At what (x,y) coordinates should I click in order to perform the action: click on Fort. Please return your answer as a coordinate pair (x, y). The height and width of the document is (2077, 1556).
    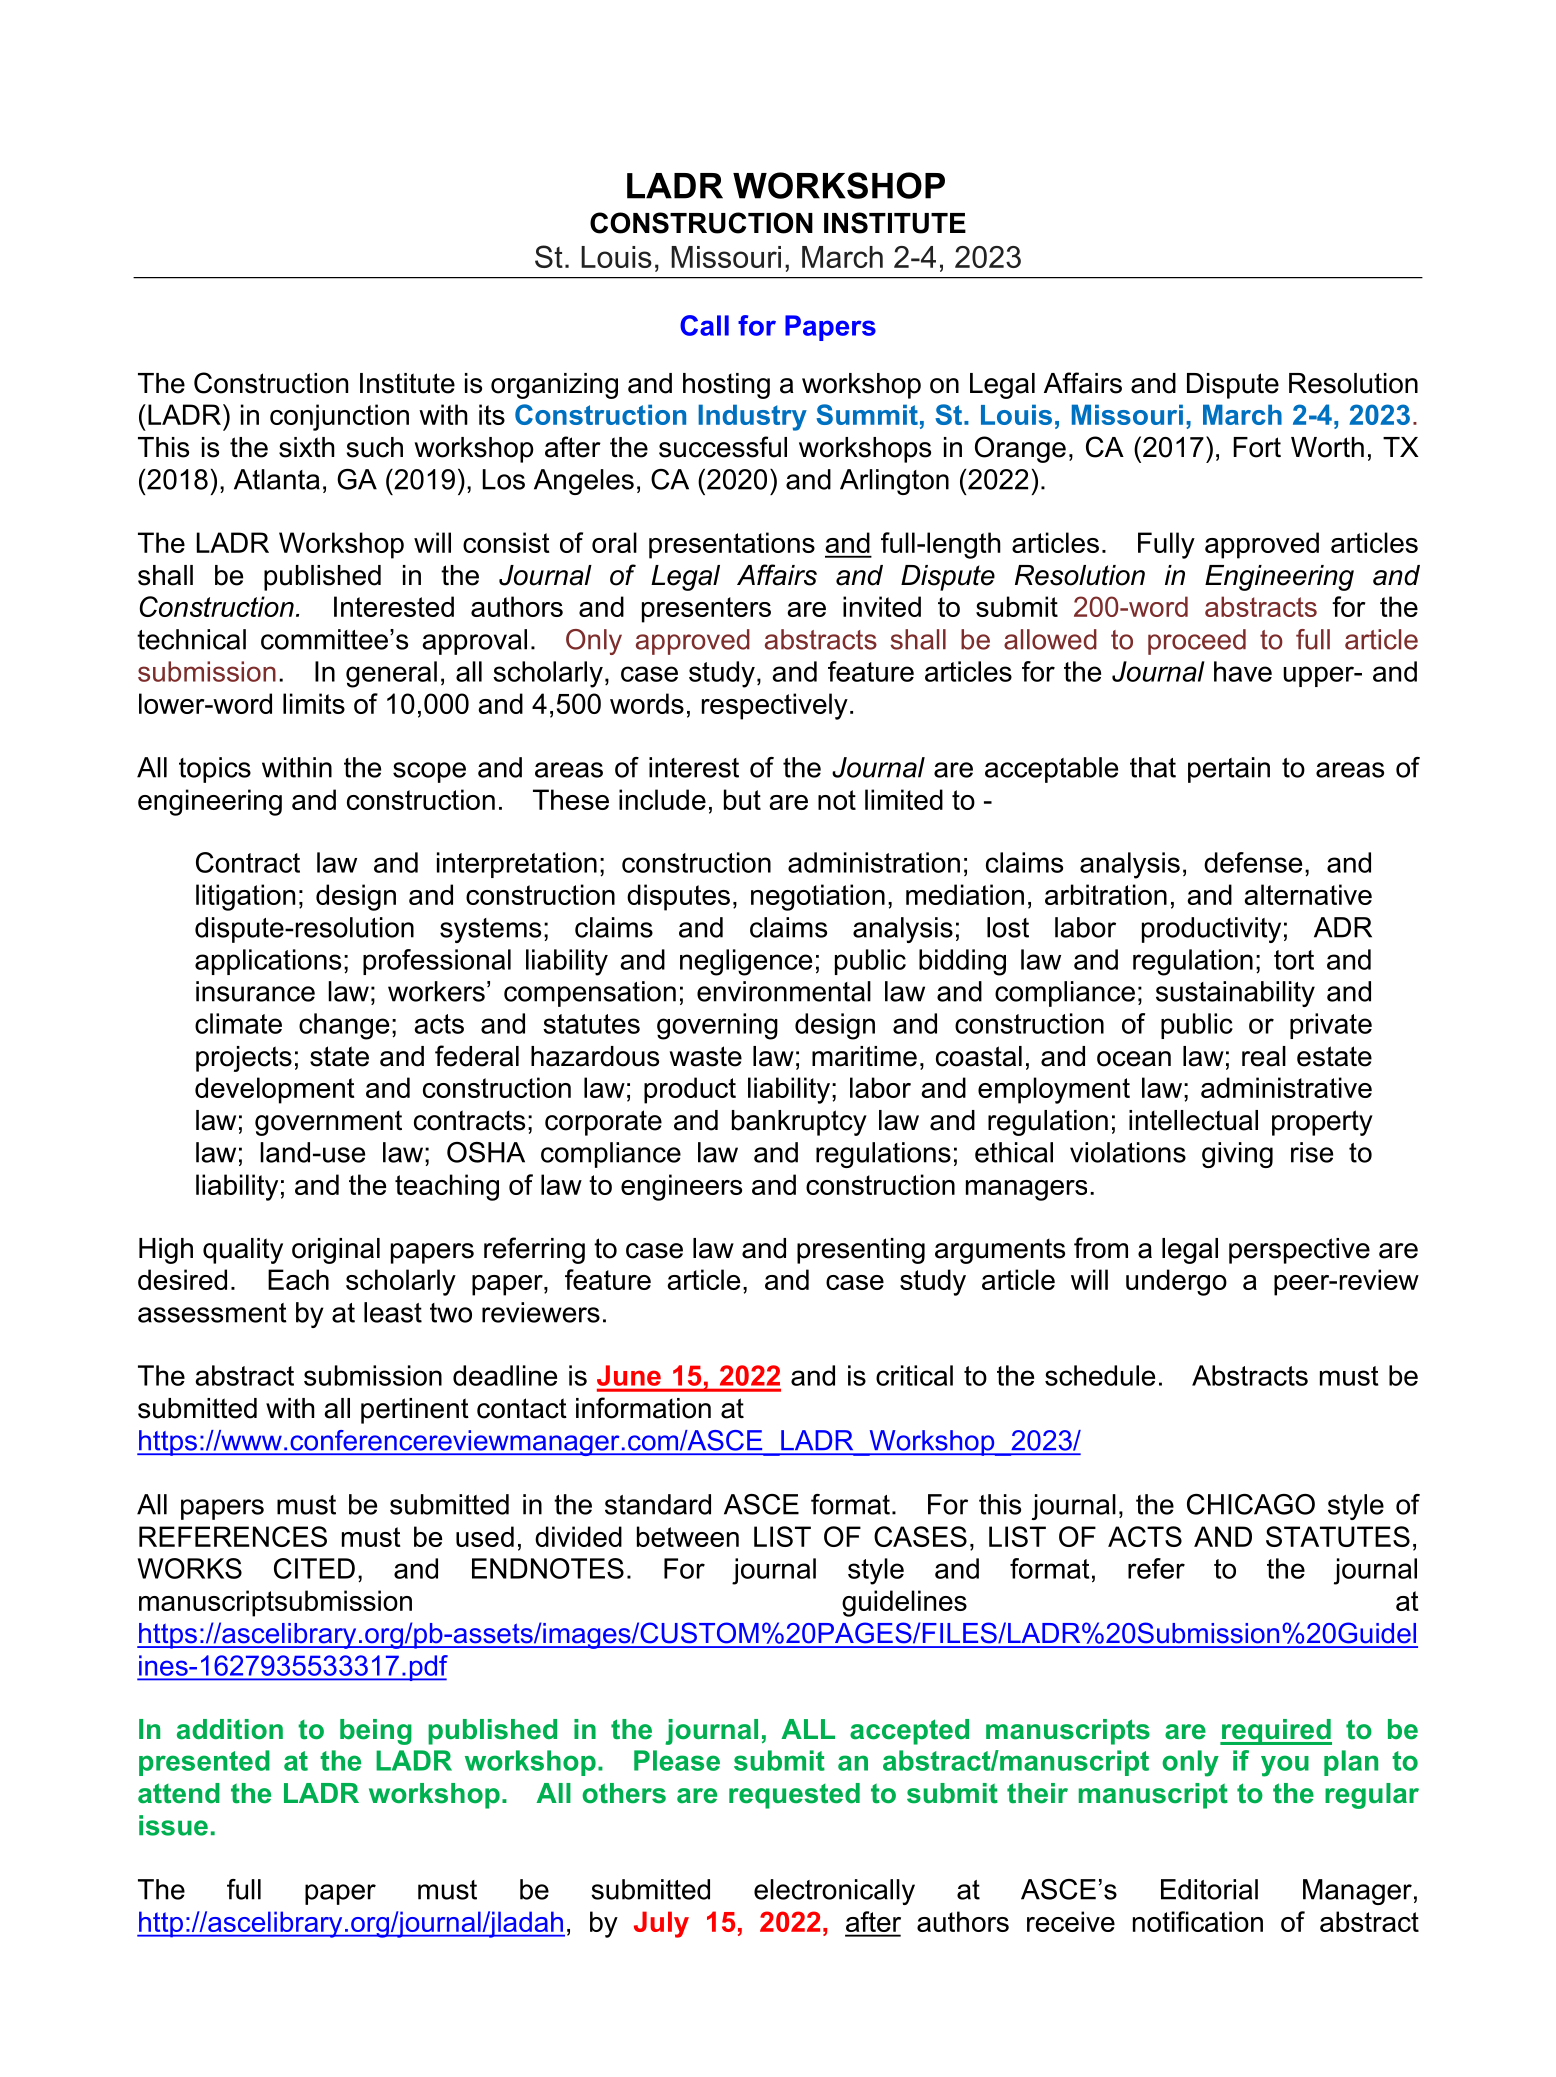
    Looking at the image, I should click on (1257, 447).
